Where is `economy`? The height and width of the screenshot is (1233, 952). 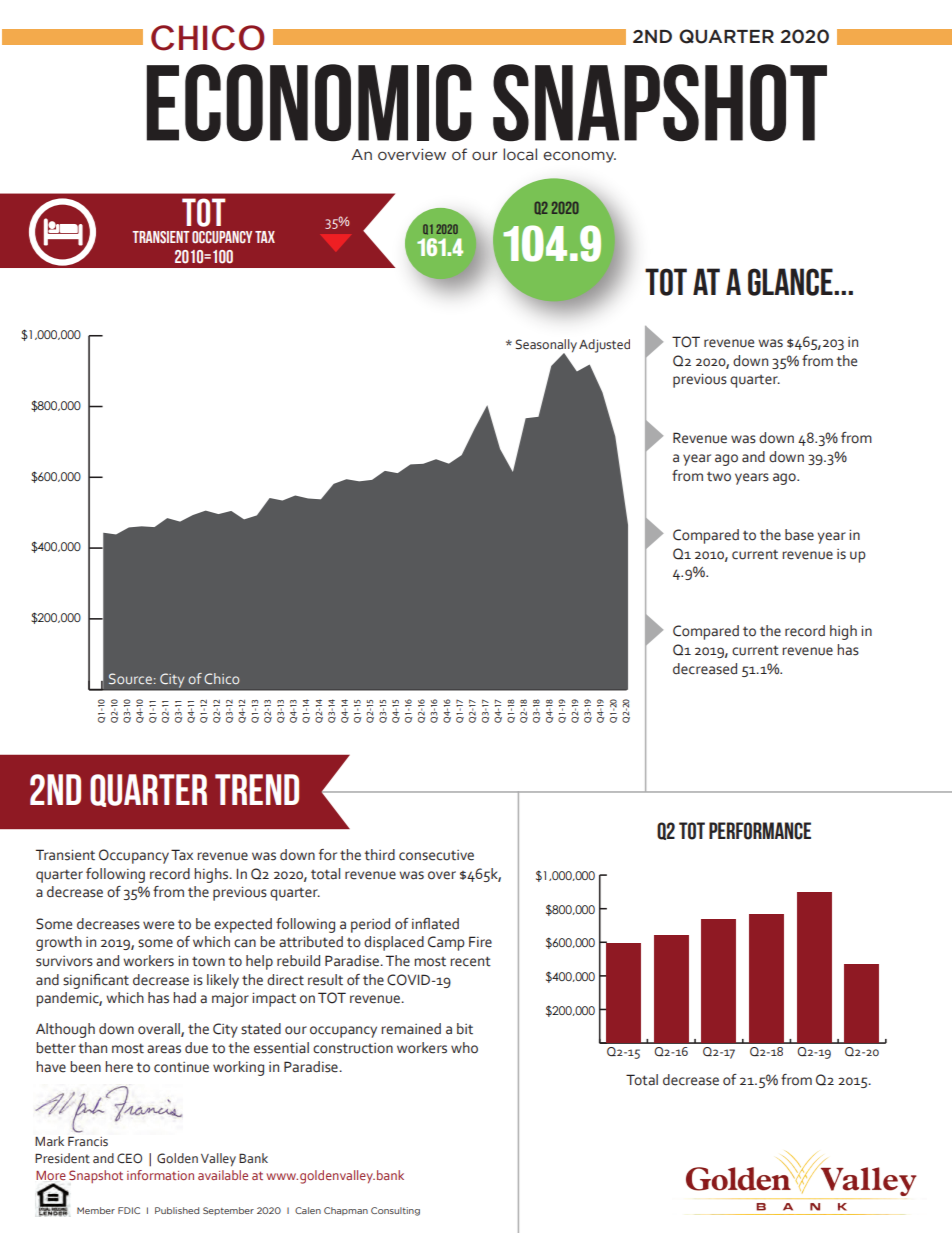 economy is located at coordinates (579, 157).
